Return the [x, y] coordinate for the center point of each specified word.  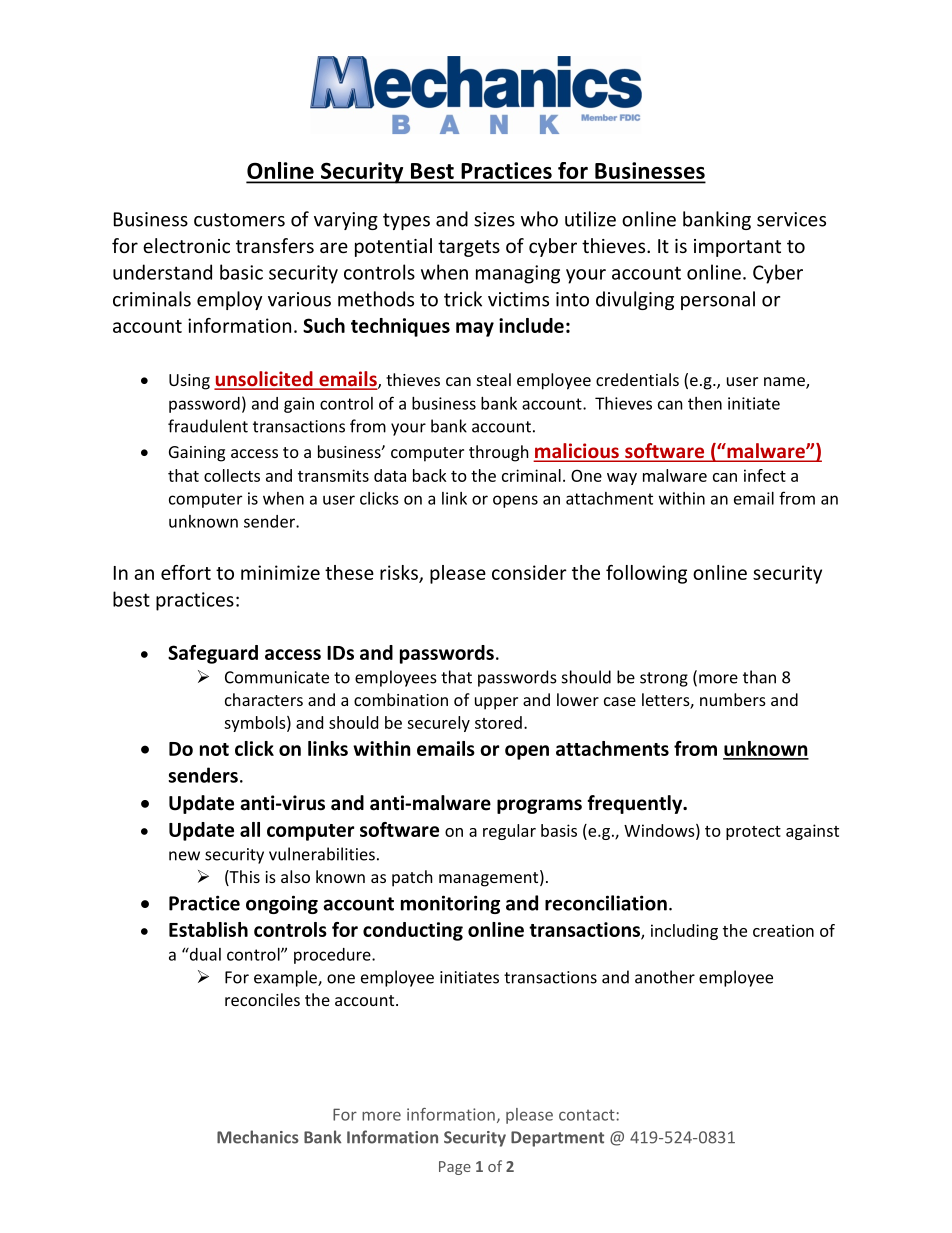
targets [469, 248]
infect [765, 475]
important [737, 248]
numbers [733, 699]
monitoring [450, 904]
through [499, 453]
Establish [208, 929]
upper [496, 703]
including [684, 932]
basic [241, 272]
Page [455, 1168]
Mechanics [258, 1137]
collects [232, 475]
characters [264, 699]
